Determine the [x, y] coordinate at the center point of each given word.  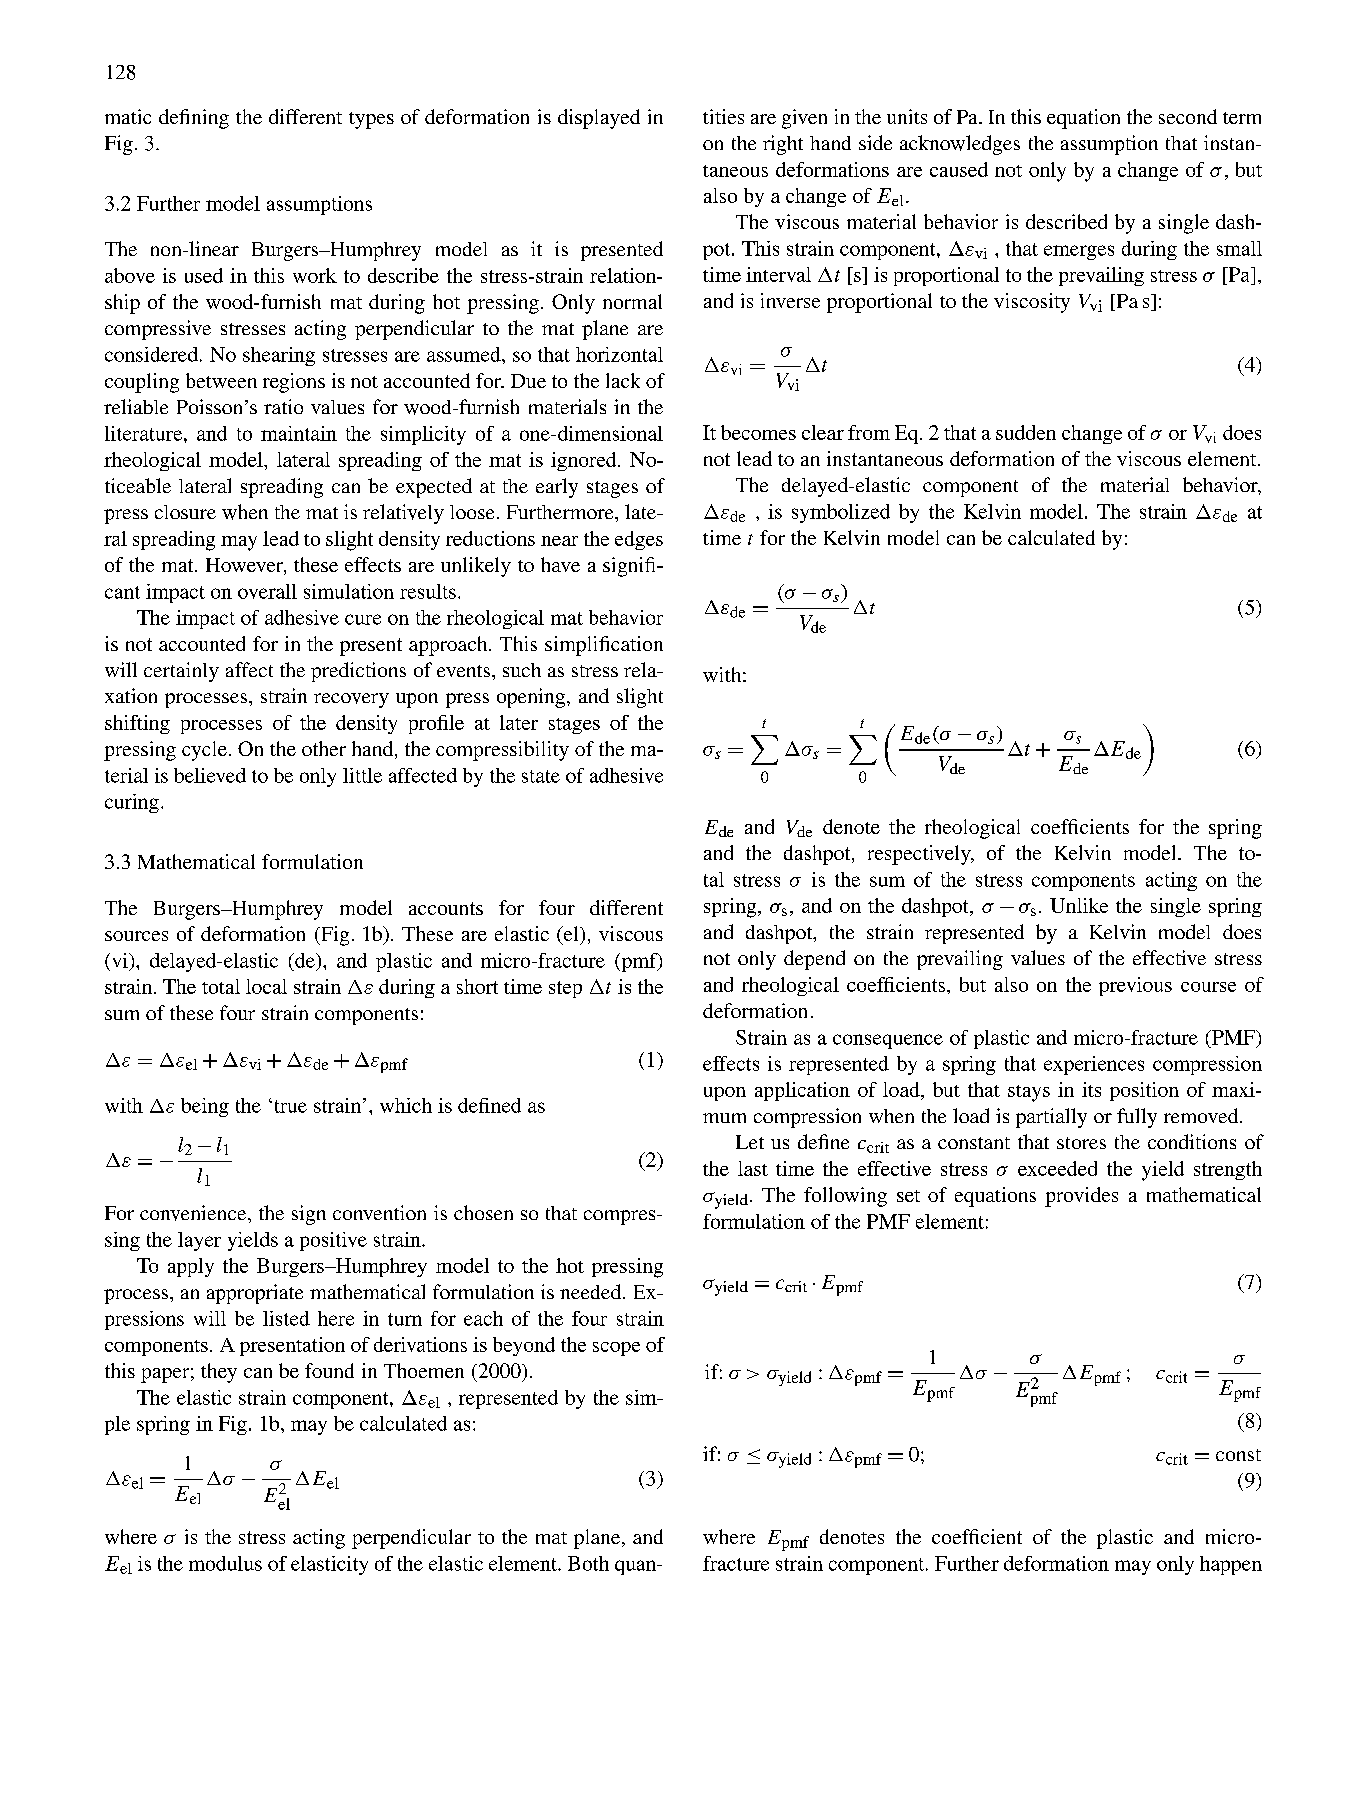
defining [194, 119]
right [783, 145]
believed [210, 775]
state [541, 776]
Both [588, 1563]
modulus [225, 1563]
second [1188, 116]
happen [1231, 1565]
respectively [920, 855]
